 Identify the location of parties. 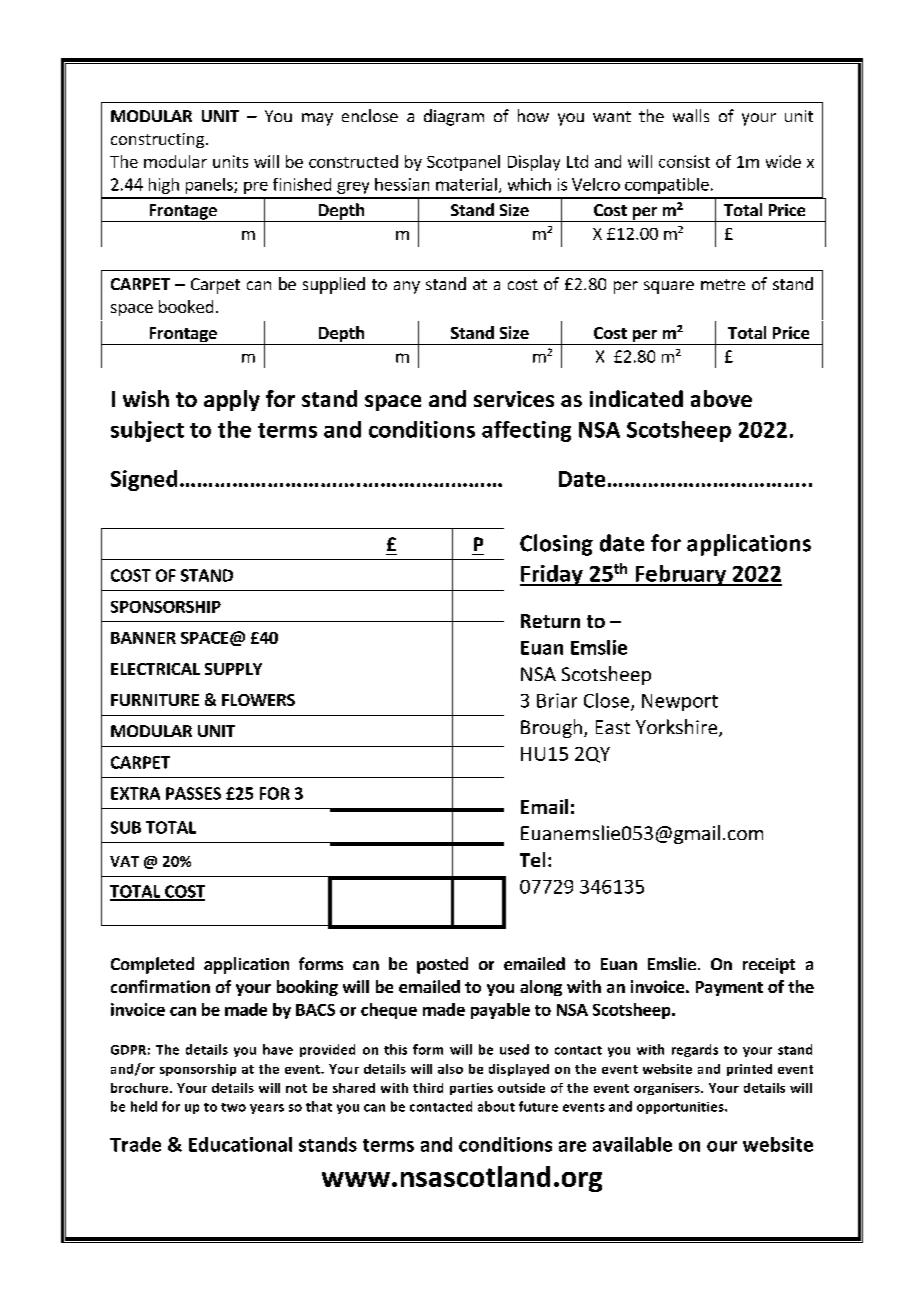
(471, 1089).
